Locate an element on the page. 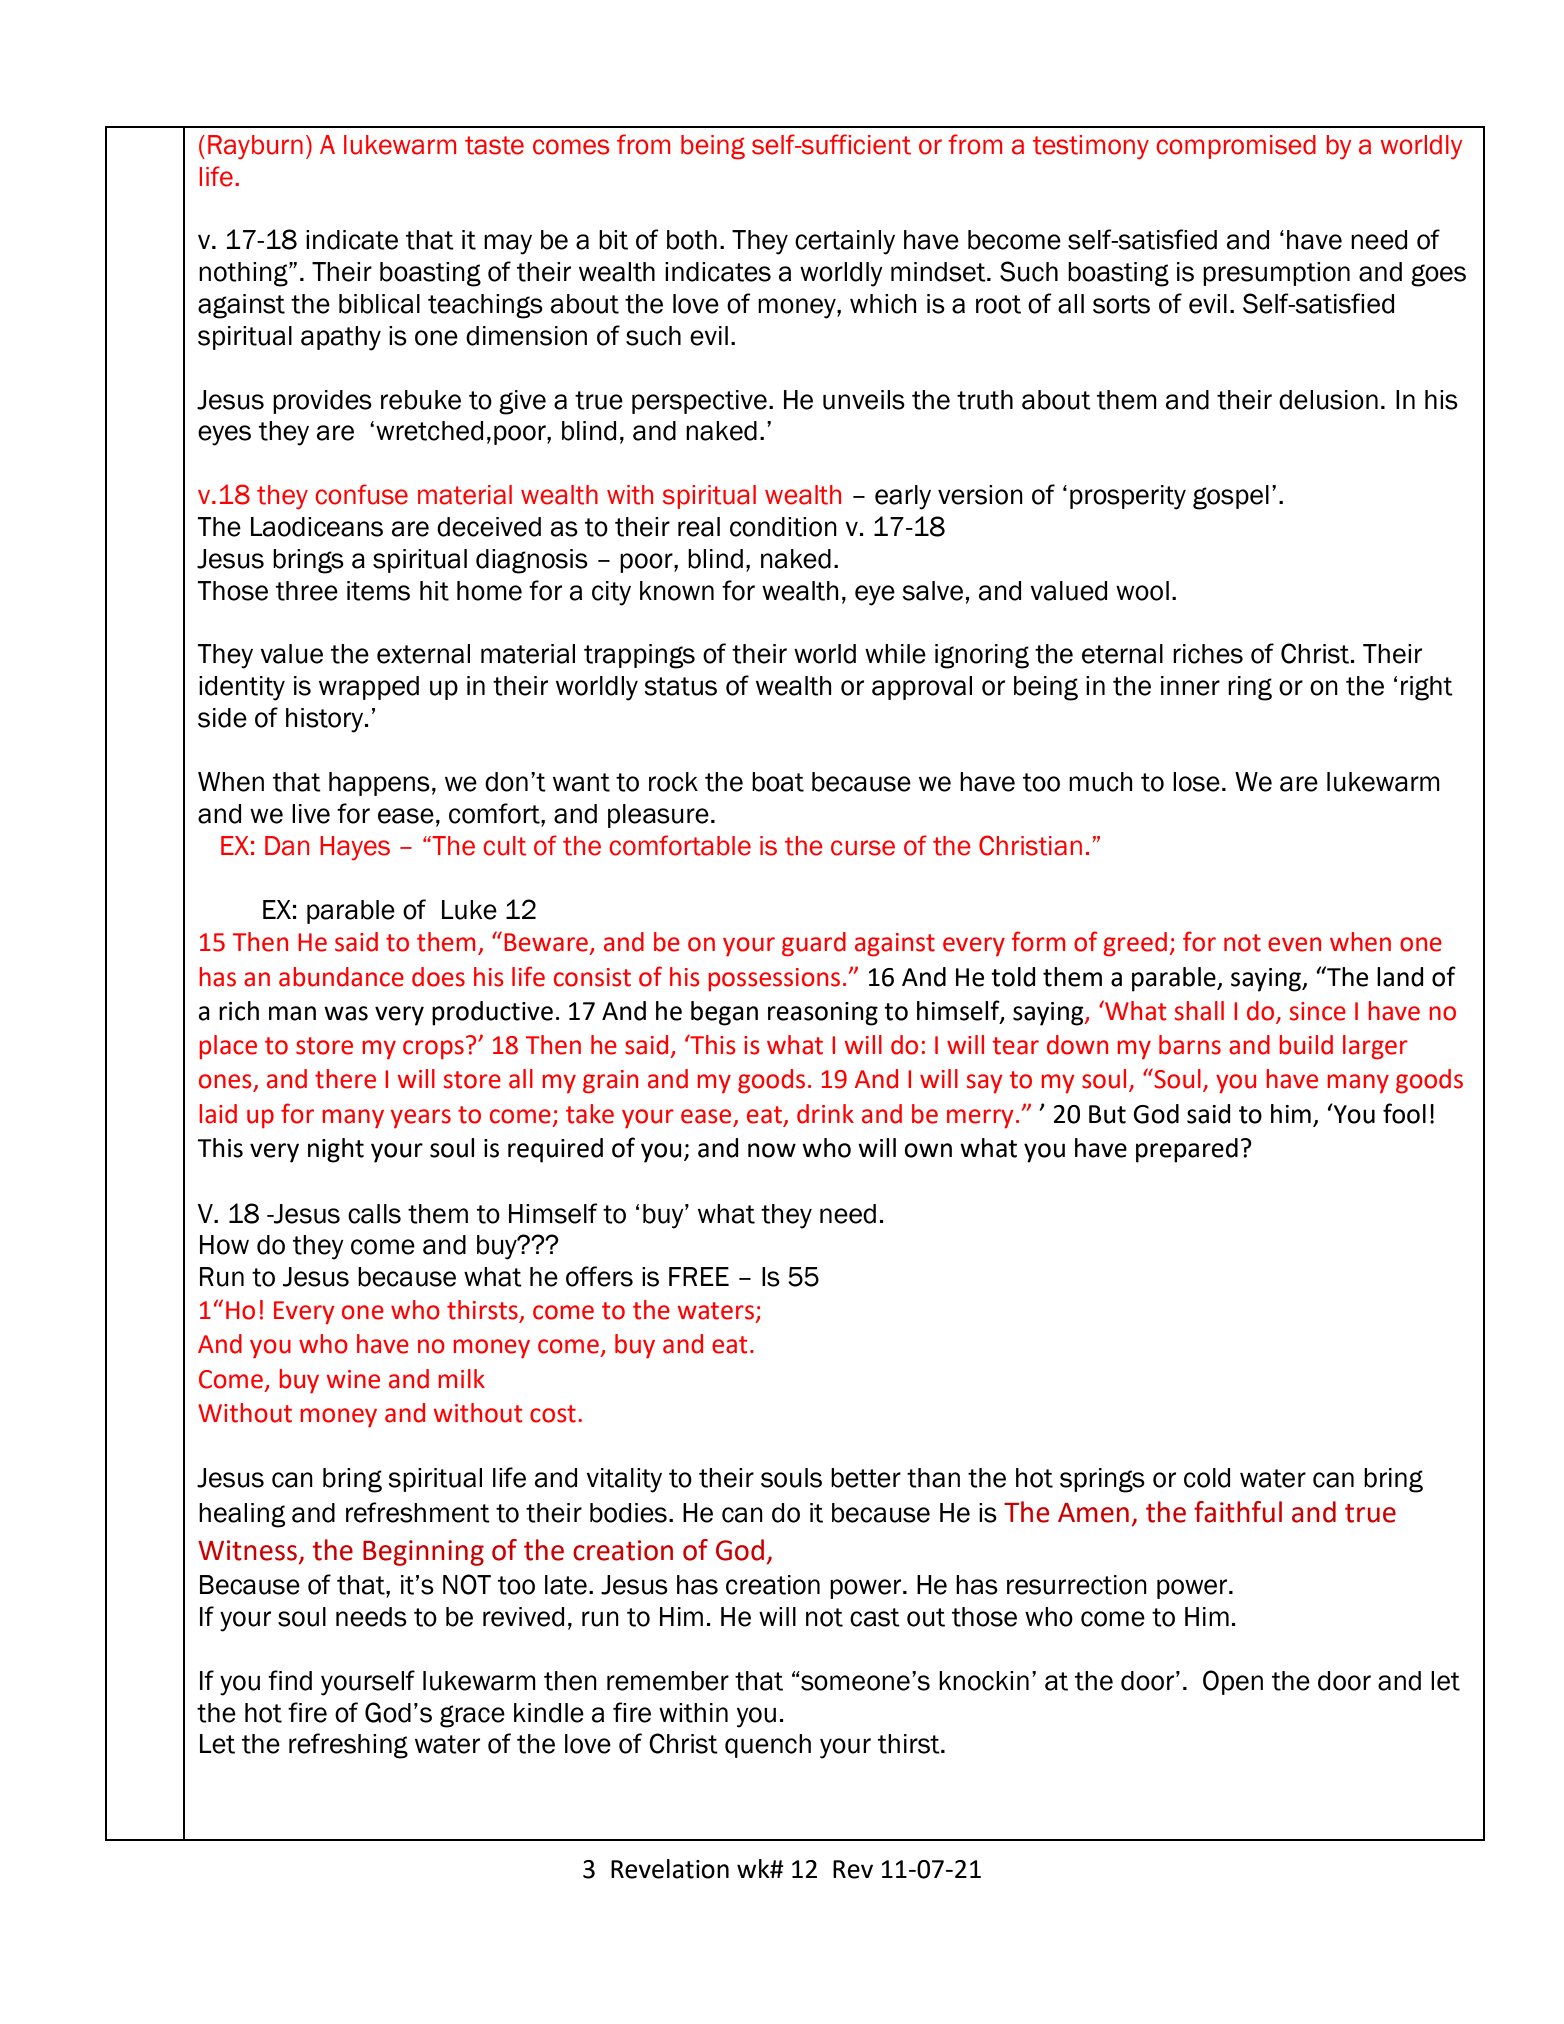  since is located at coordinates (1317, 1011).
